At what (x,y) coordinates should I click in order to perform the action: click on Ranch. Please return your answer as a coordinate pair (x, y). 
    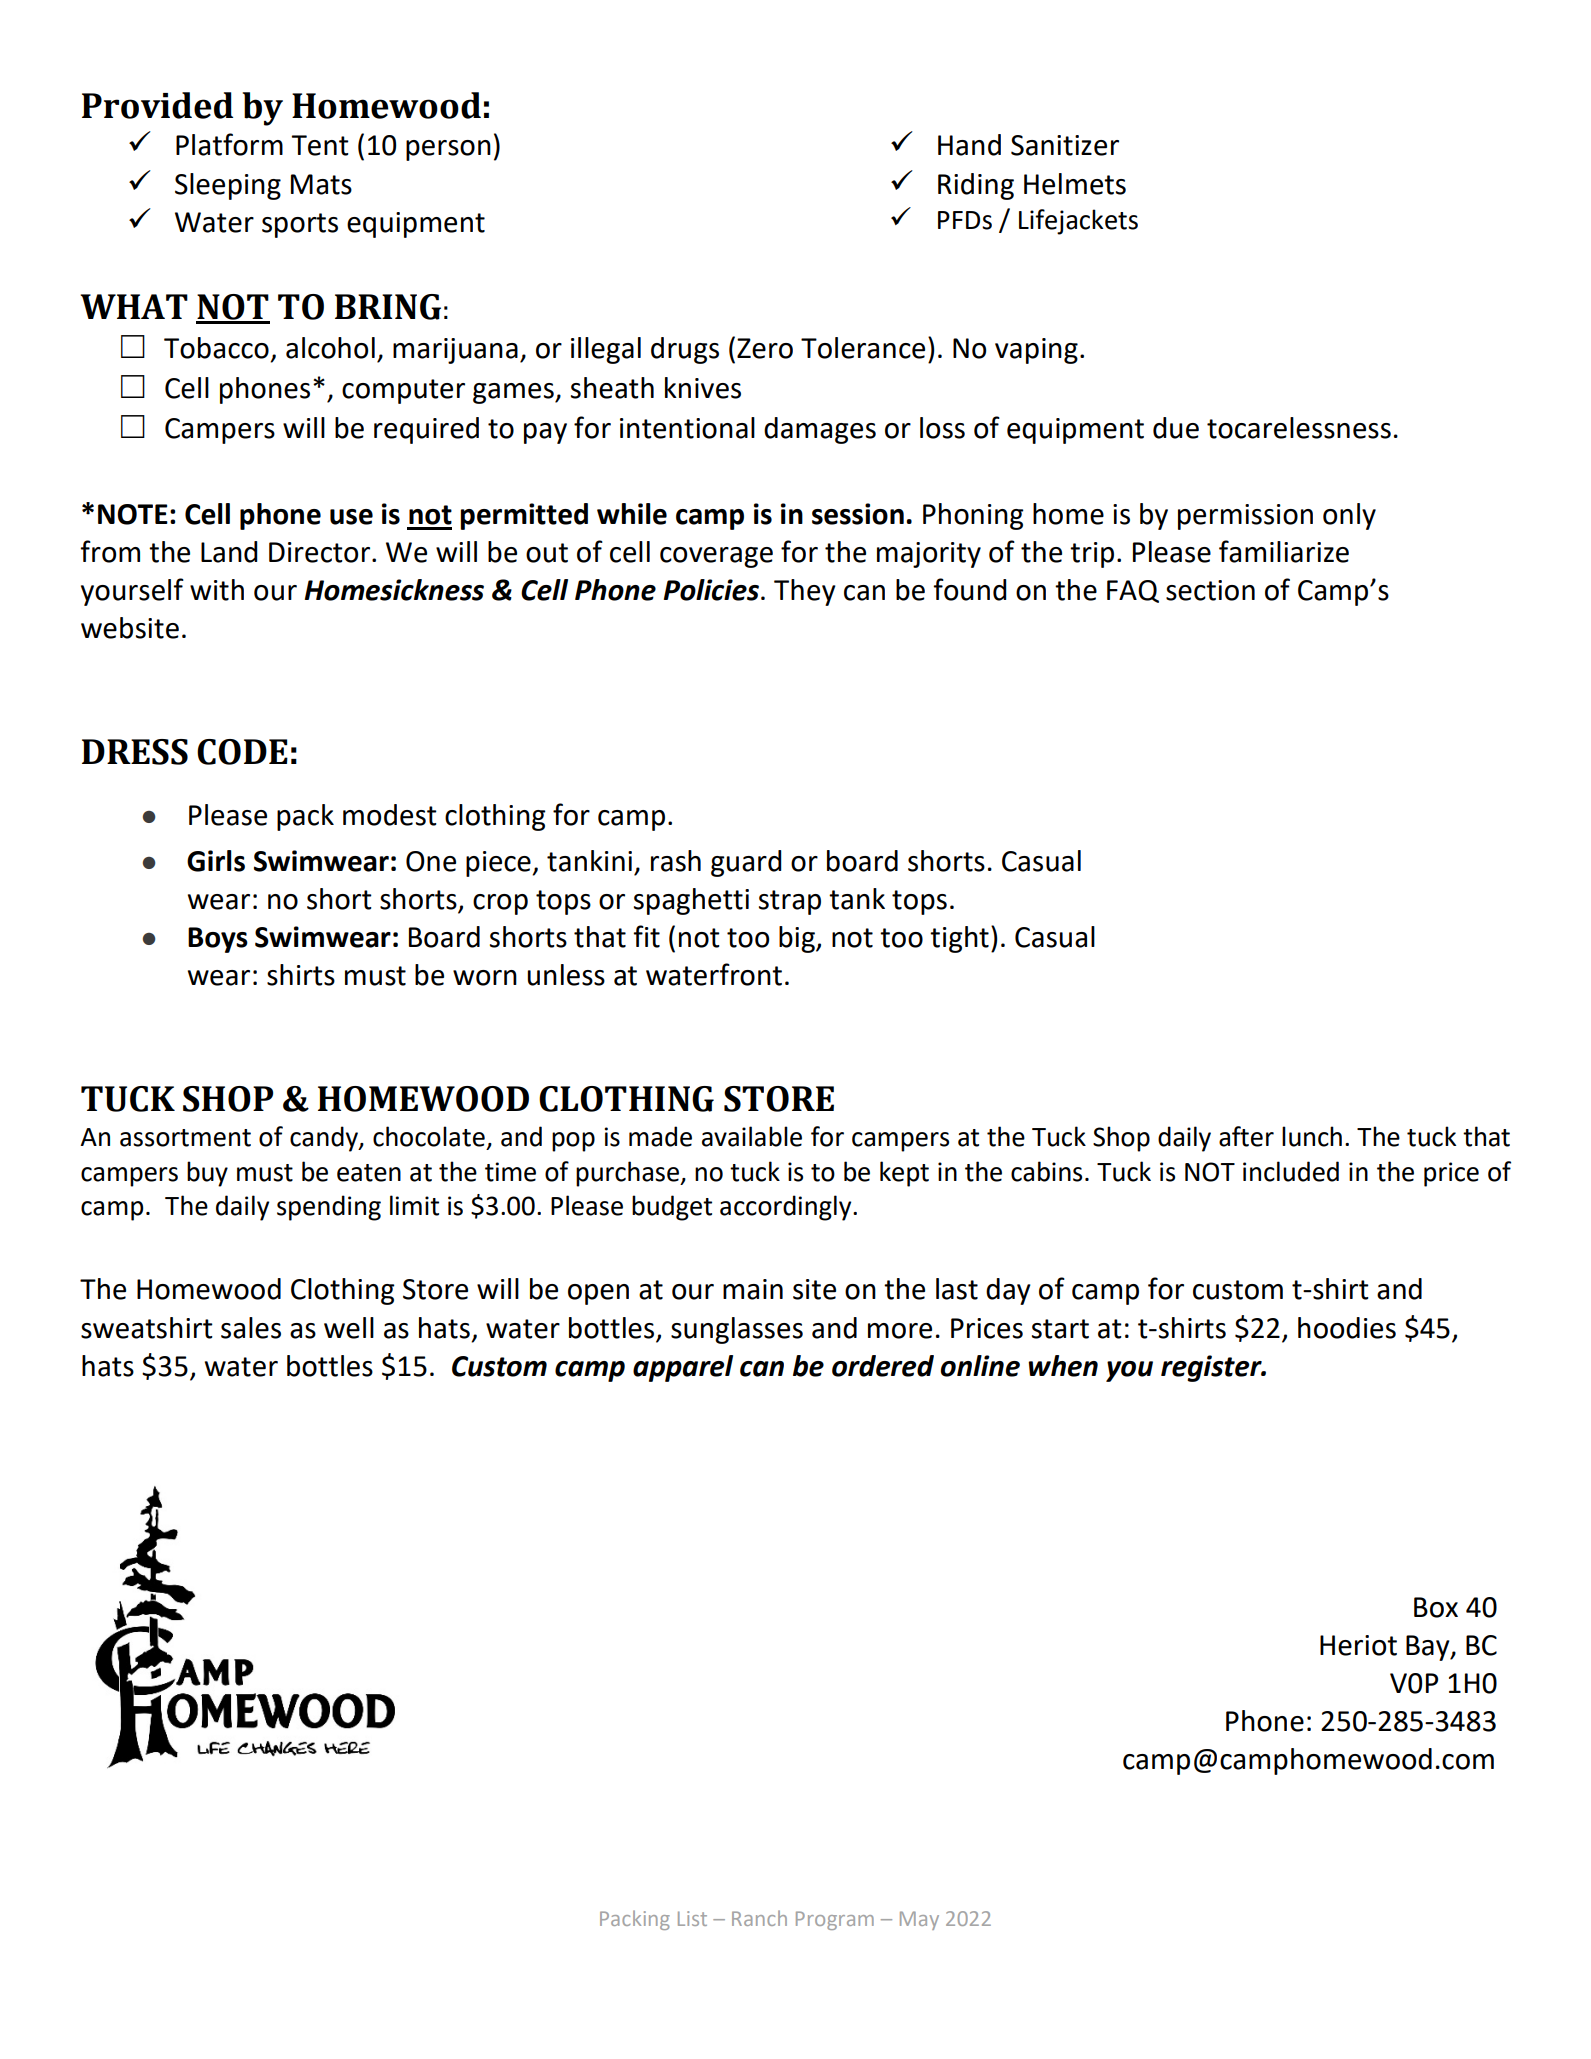
    Looking at the image, I should click on (759, 1918).
